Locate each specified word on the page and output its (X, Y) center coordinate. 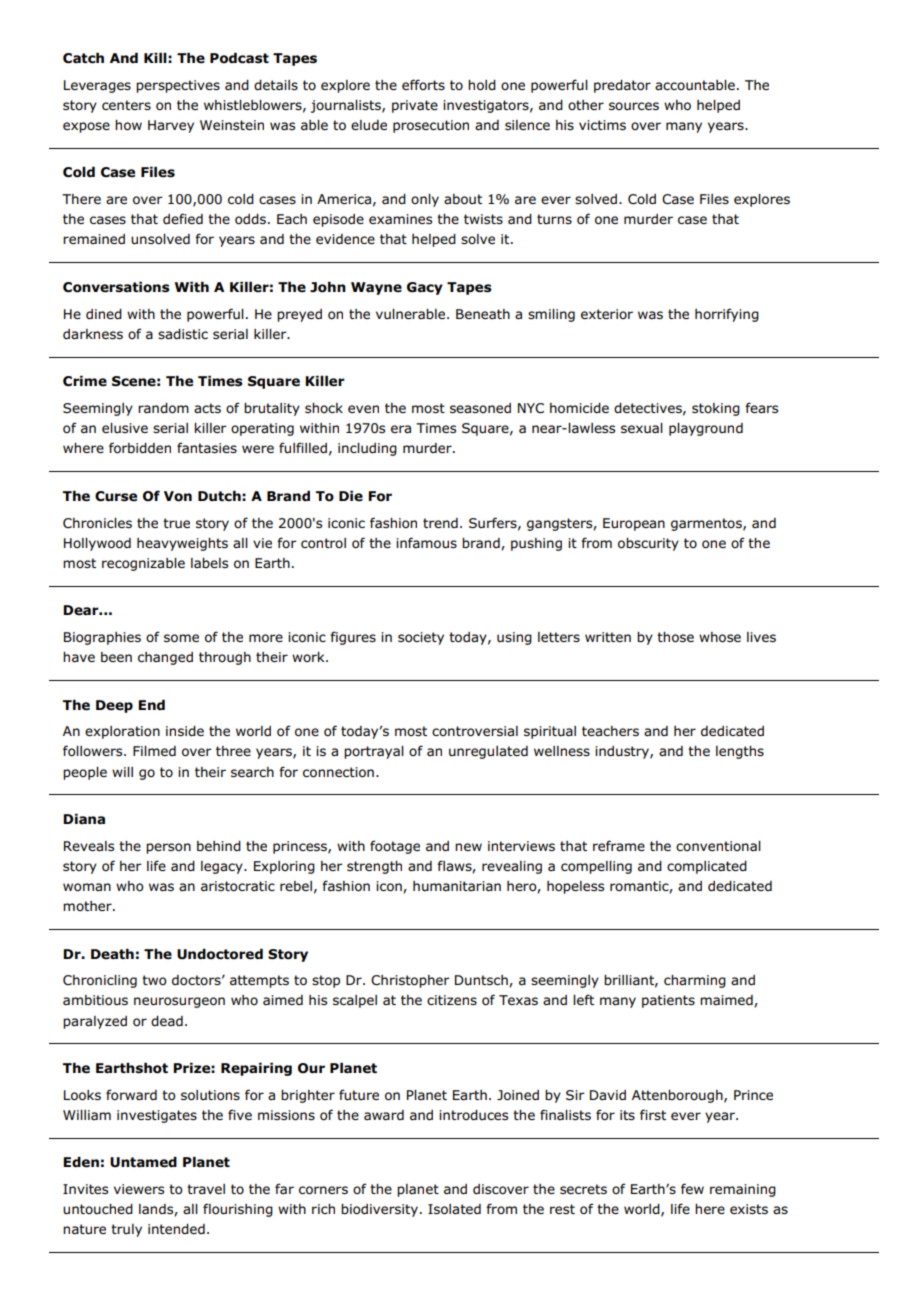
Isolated (454, 1209)
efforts (423, 84)
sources (634, 106)
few (692, 1188)
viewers (139, 1189)
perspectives (178, 86)
